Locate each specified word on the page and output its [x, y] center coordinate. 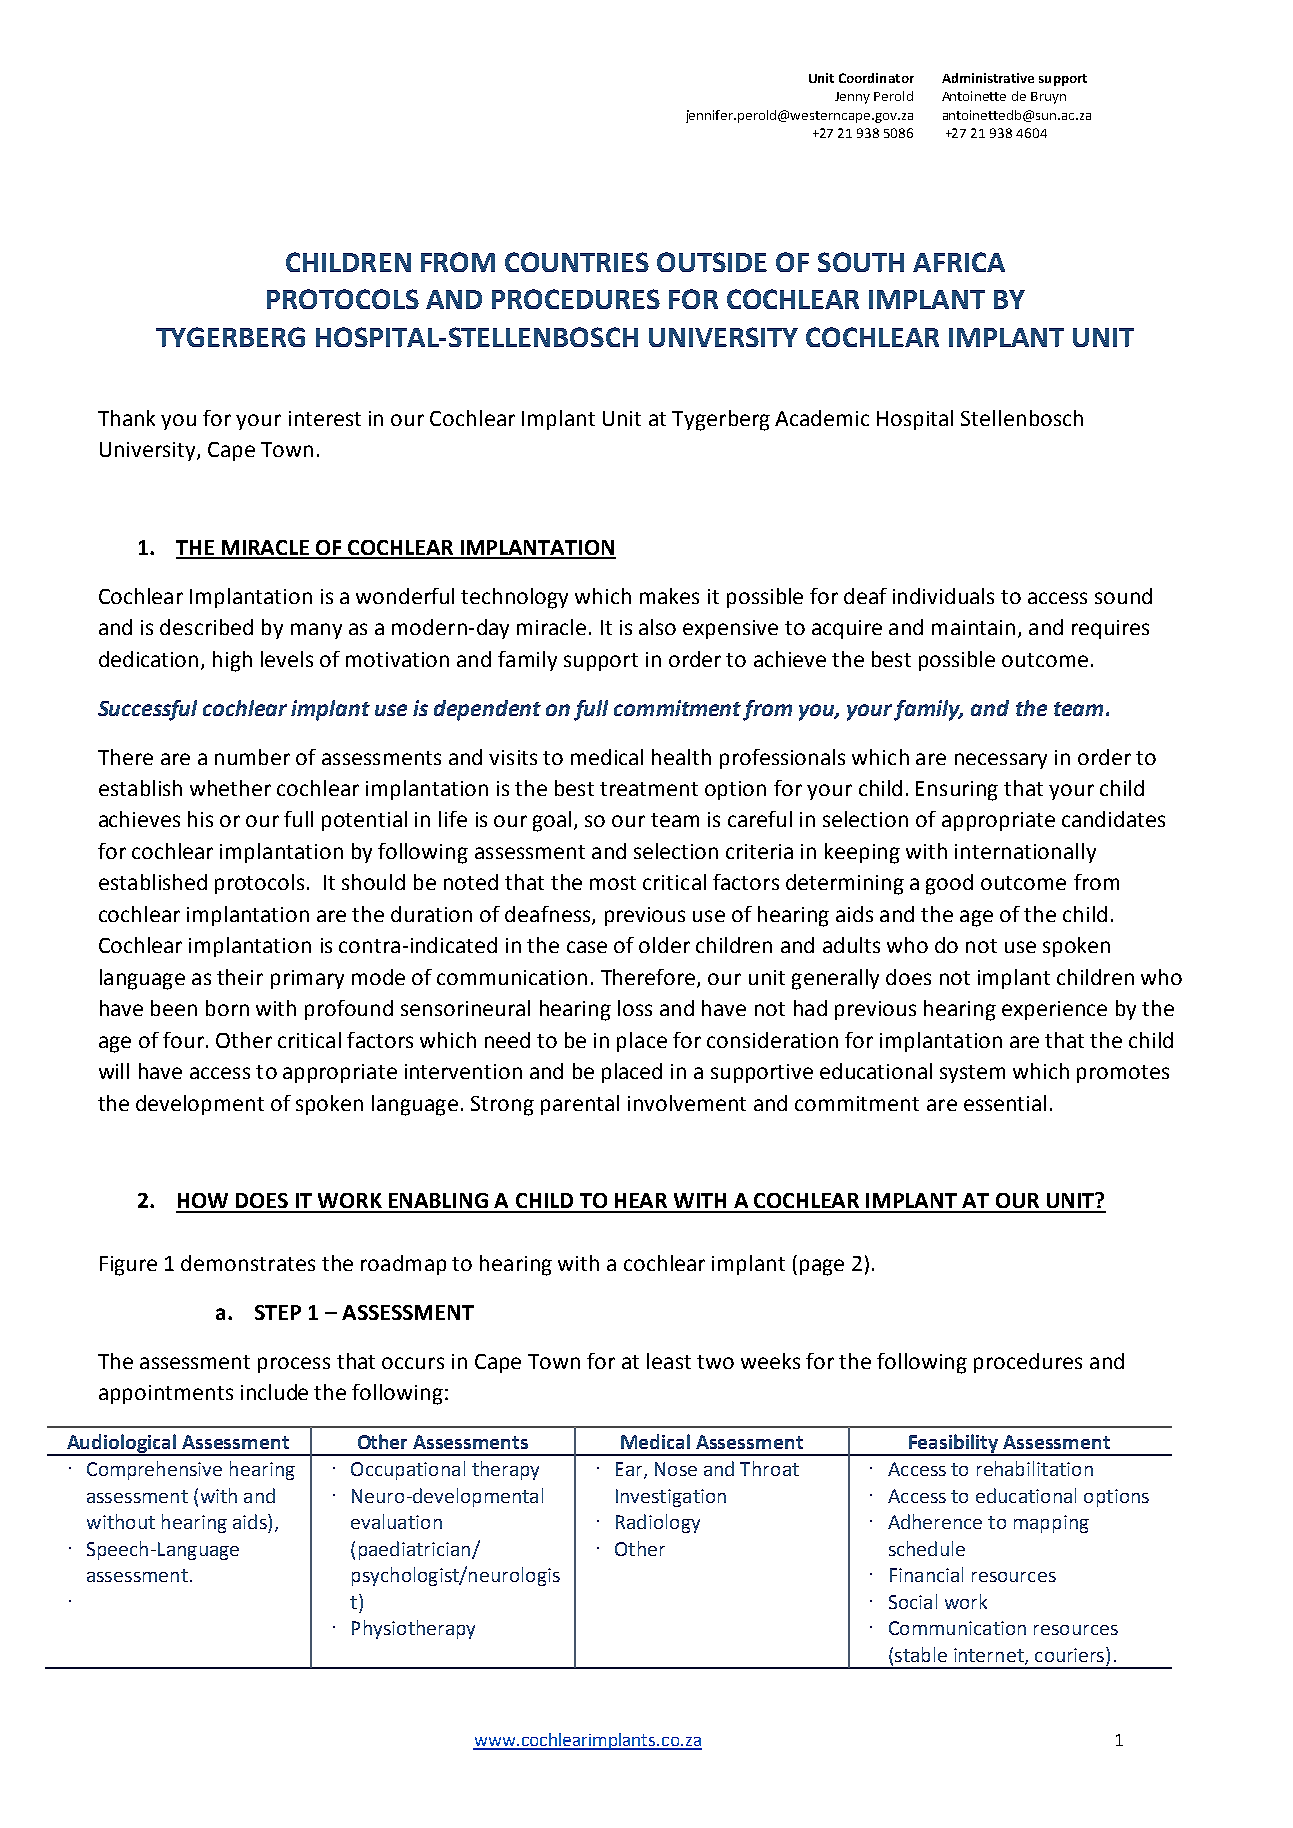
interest [325, 418]
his [200, 819]
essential [1005, 1103]
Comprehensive [154, 1470]
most [613, 883]
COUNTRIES [577, 262]
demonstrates [248, 1263]
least [669, 1361]
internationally [1025, 853]
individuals [943, 596]
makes [669, 596]
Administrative [988, 78]
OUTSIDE [712, 262]
